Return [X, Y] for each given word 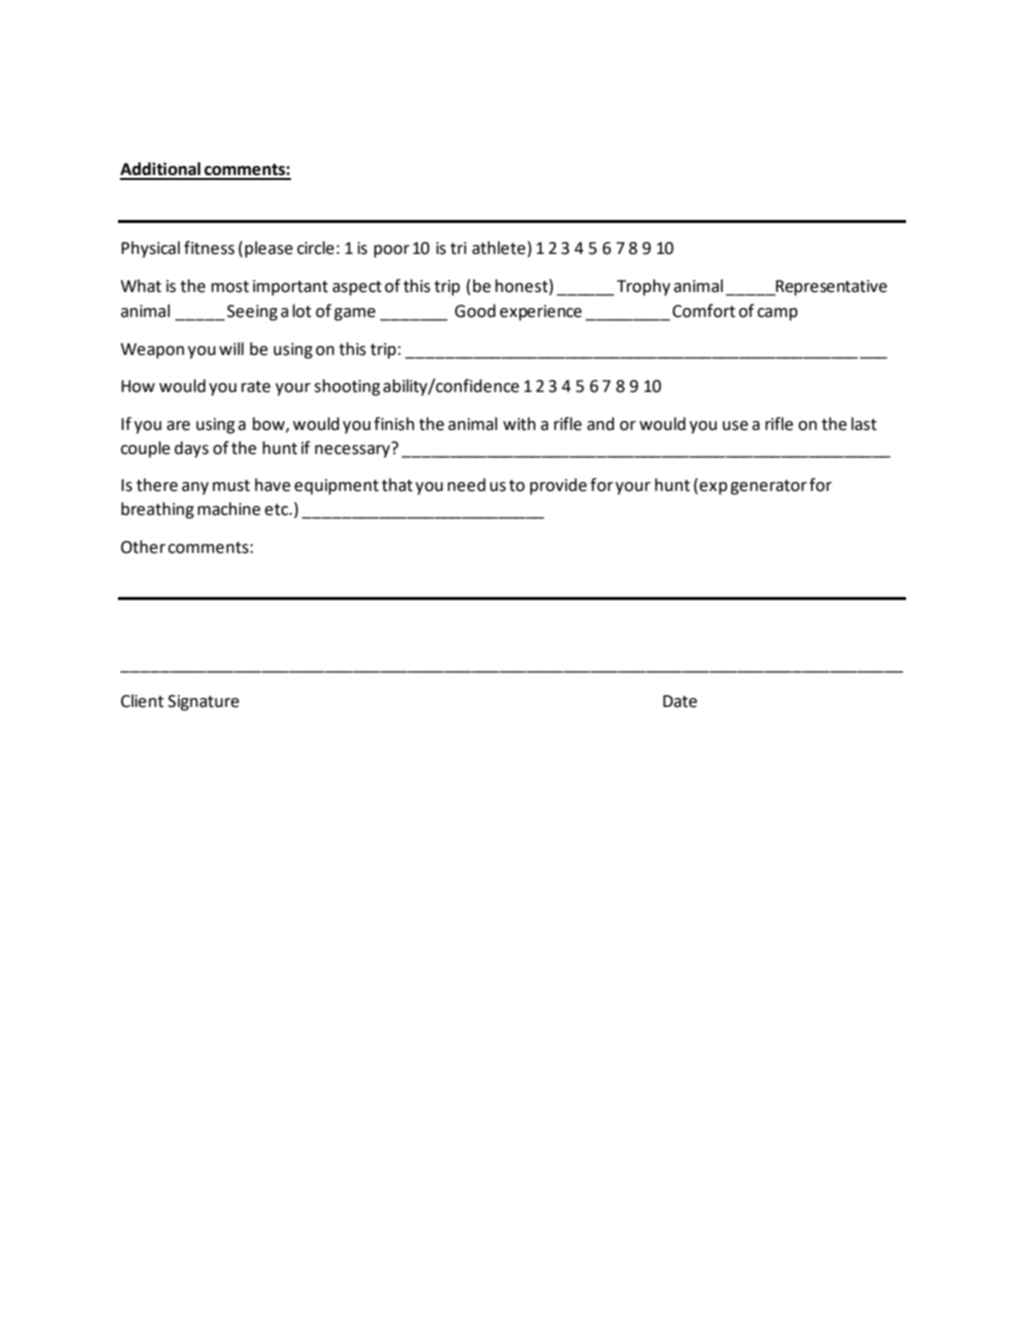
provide [558, 486]
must [231, 486]
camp [777, 314]
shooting [347, 387]
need [467, 485]
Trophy [643, 287]
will [231, 348]
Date [680, 701]
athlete [499, 248]
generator [768, 487]
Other [143, 547]
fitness [209, 248]
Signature [203, 703]
